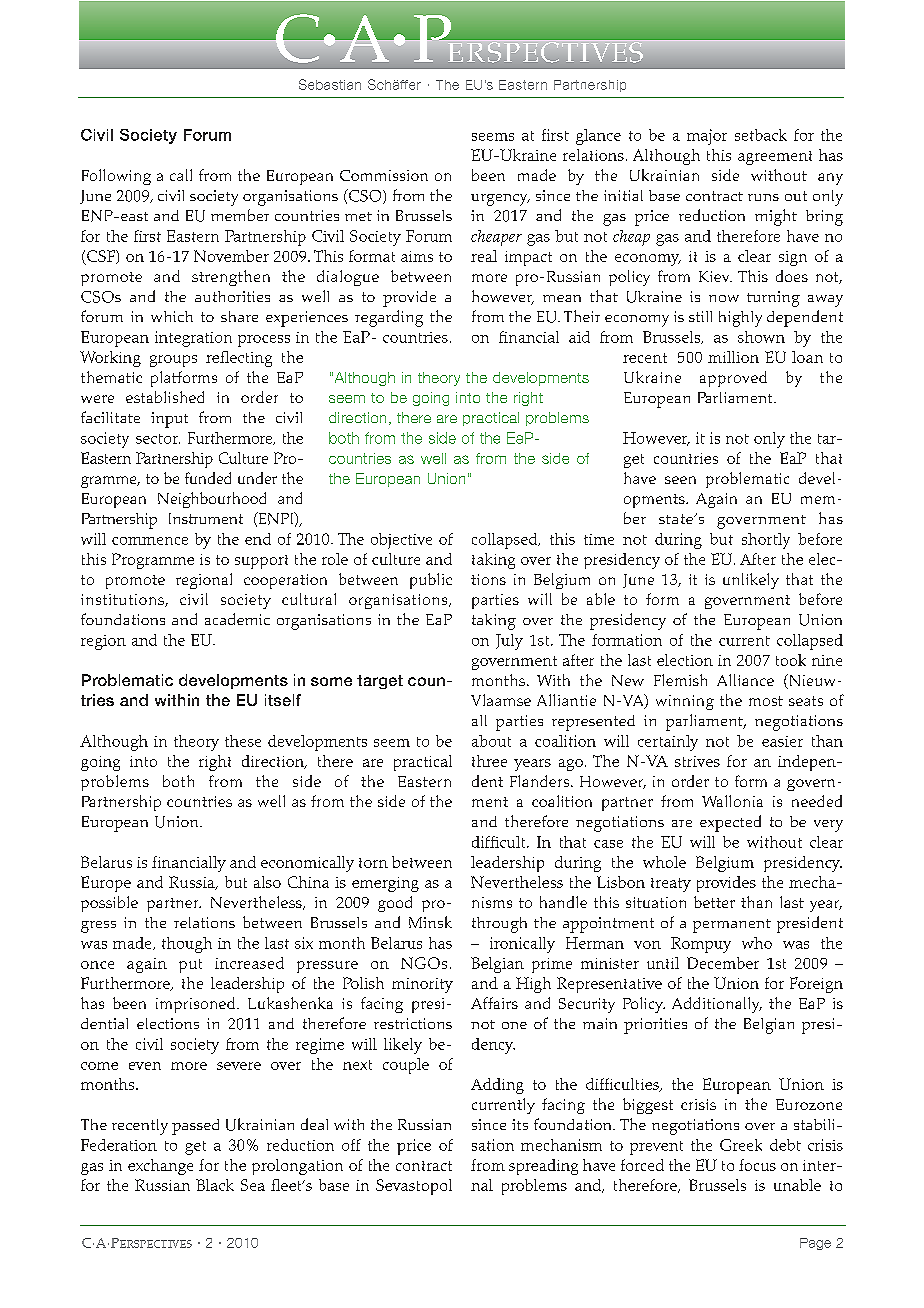  I want to click on permanent, so click(732, 926).
